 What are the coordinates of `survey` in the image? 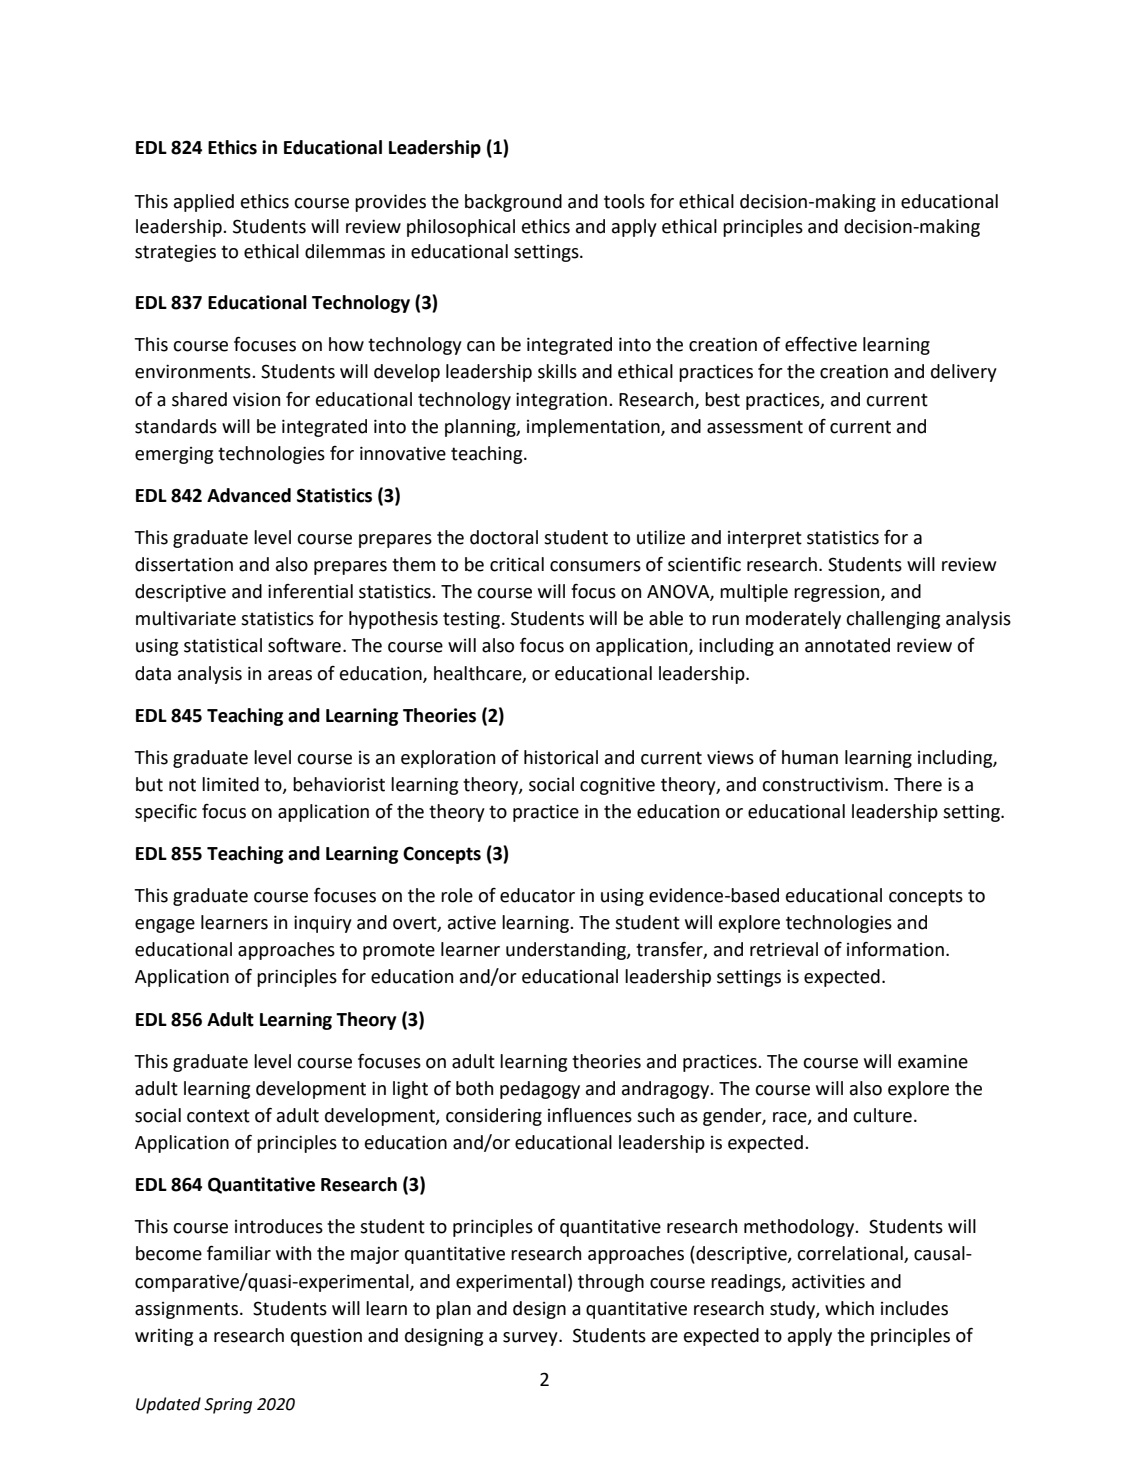 It's located at (531, 1339).
